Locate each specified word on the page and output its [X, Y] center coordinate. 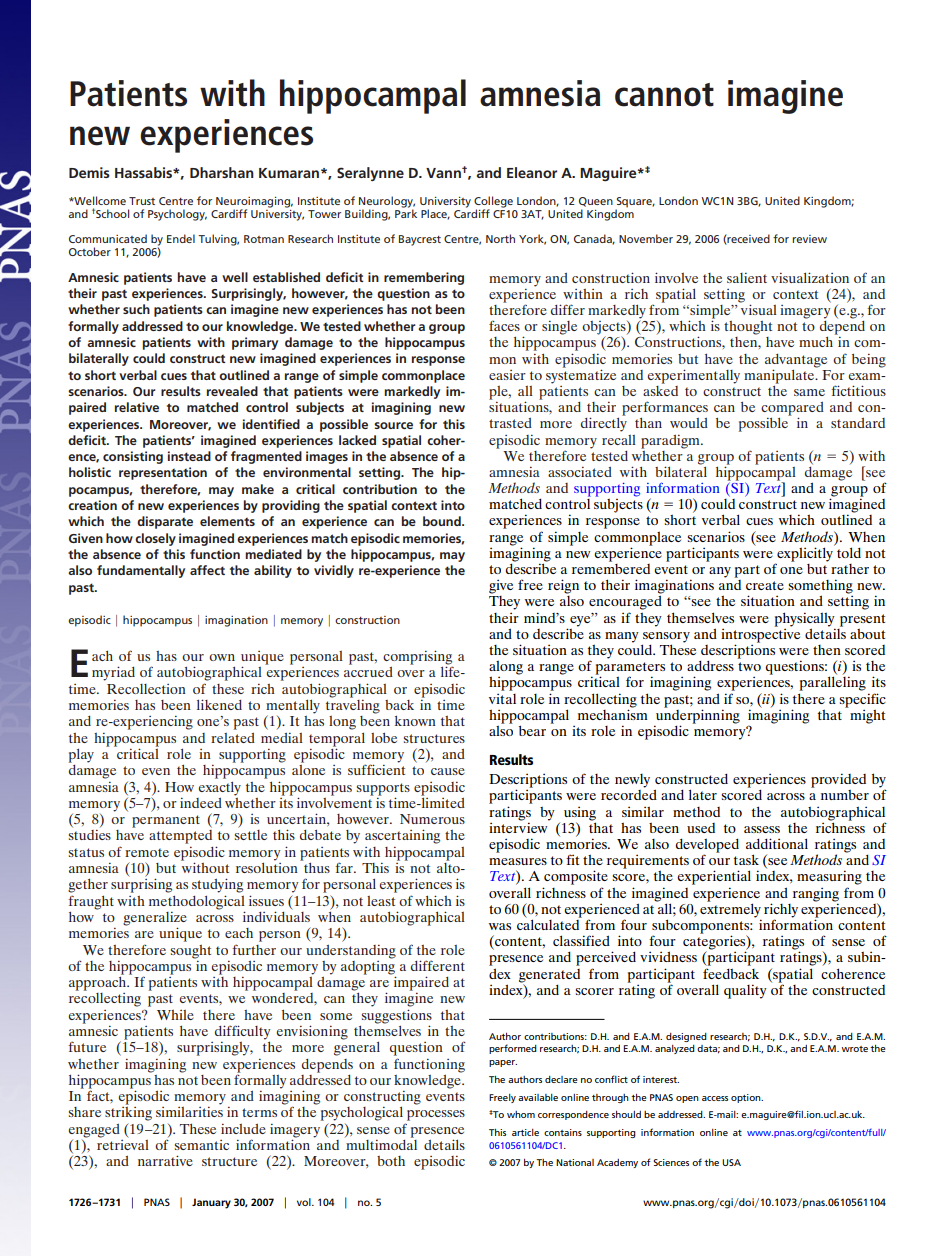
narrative [165, 1160]
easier [507, 375]
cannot [664, 95]
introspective [760, 635]
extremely [730, 910]
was [500, 926]
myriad [113, 673]
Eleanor [532, 172]
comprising [418, 658]
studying [217, 885]
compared [792, 410]
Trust [142, 201]
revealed [232, 391]
